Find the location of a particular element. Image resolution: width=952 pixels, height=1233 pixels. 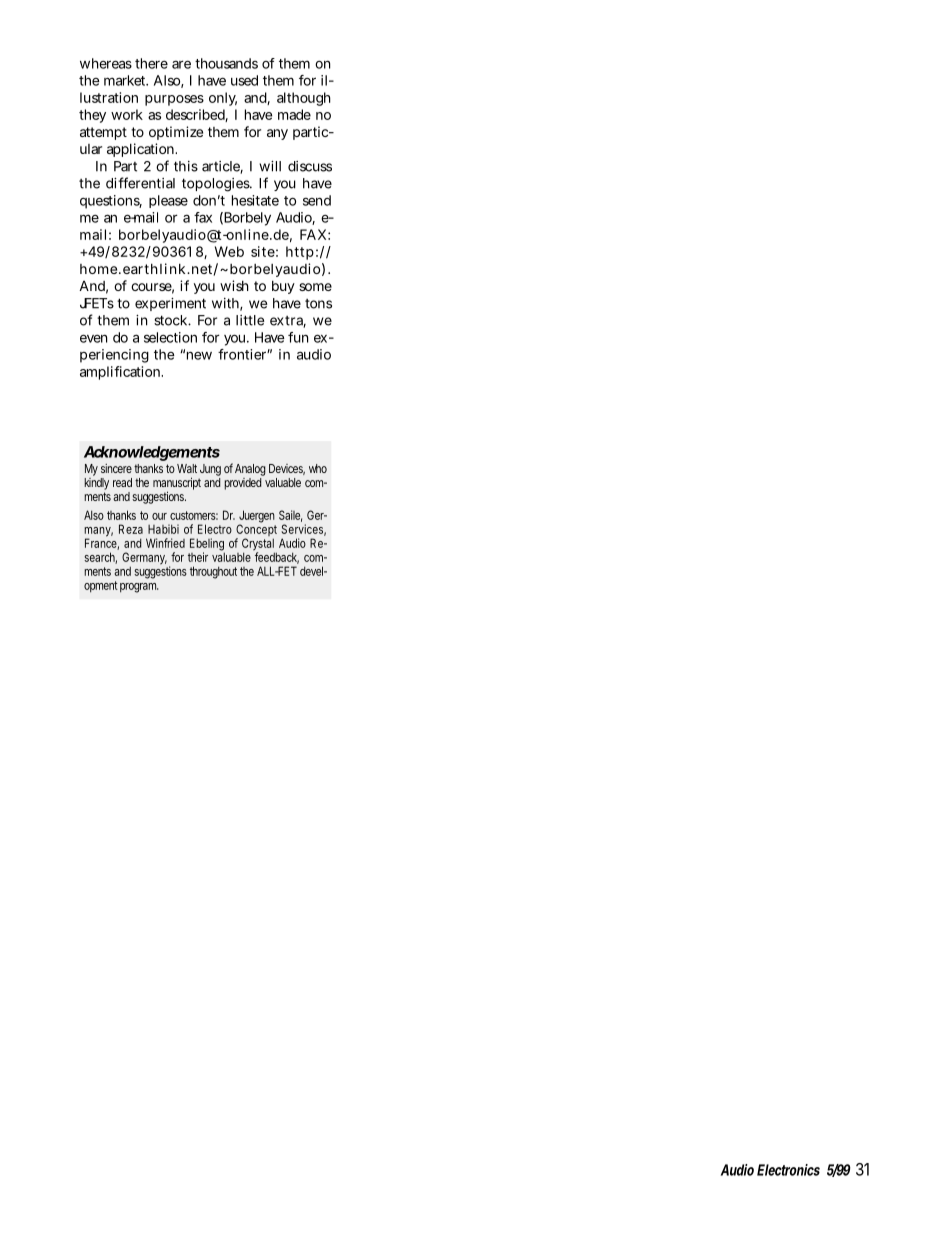

fun is located at coordinates (298, 337).
